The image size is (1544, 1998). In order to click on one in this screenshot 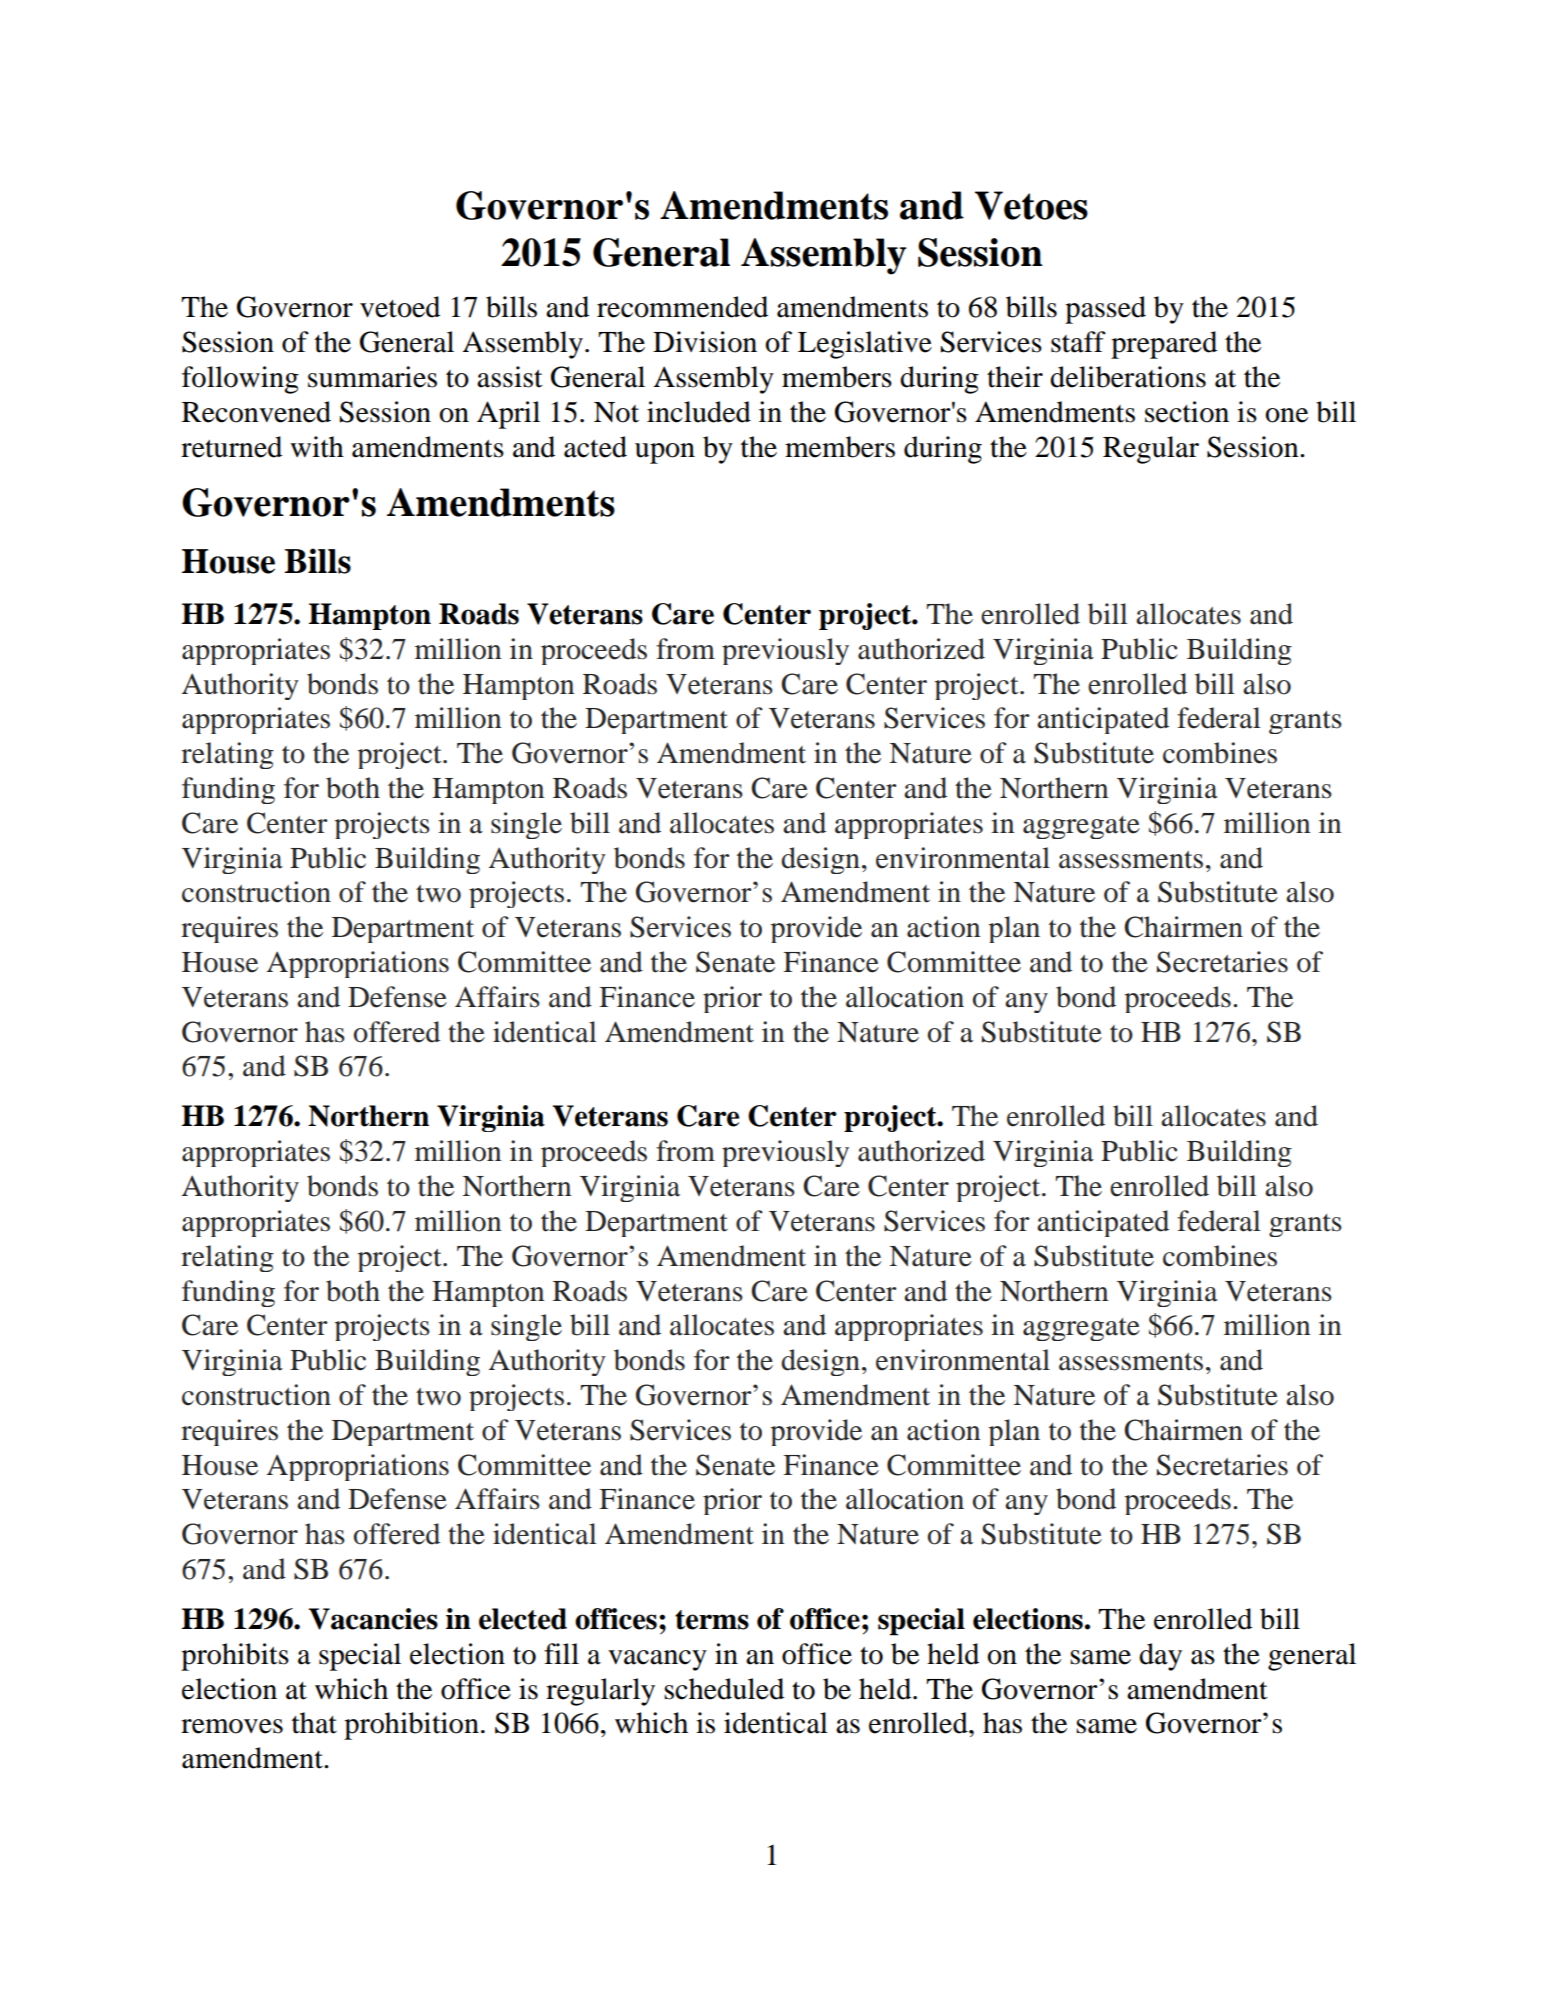, I will do `click(1286, 415)`.
